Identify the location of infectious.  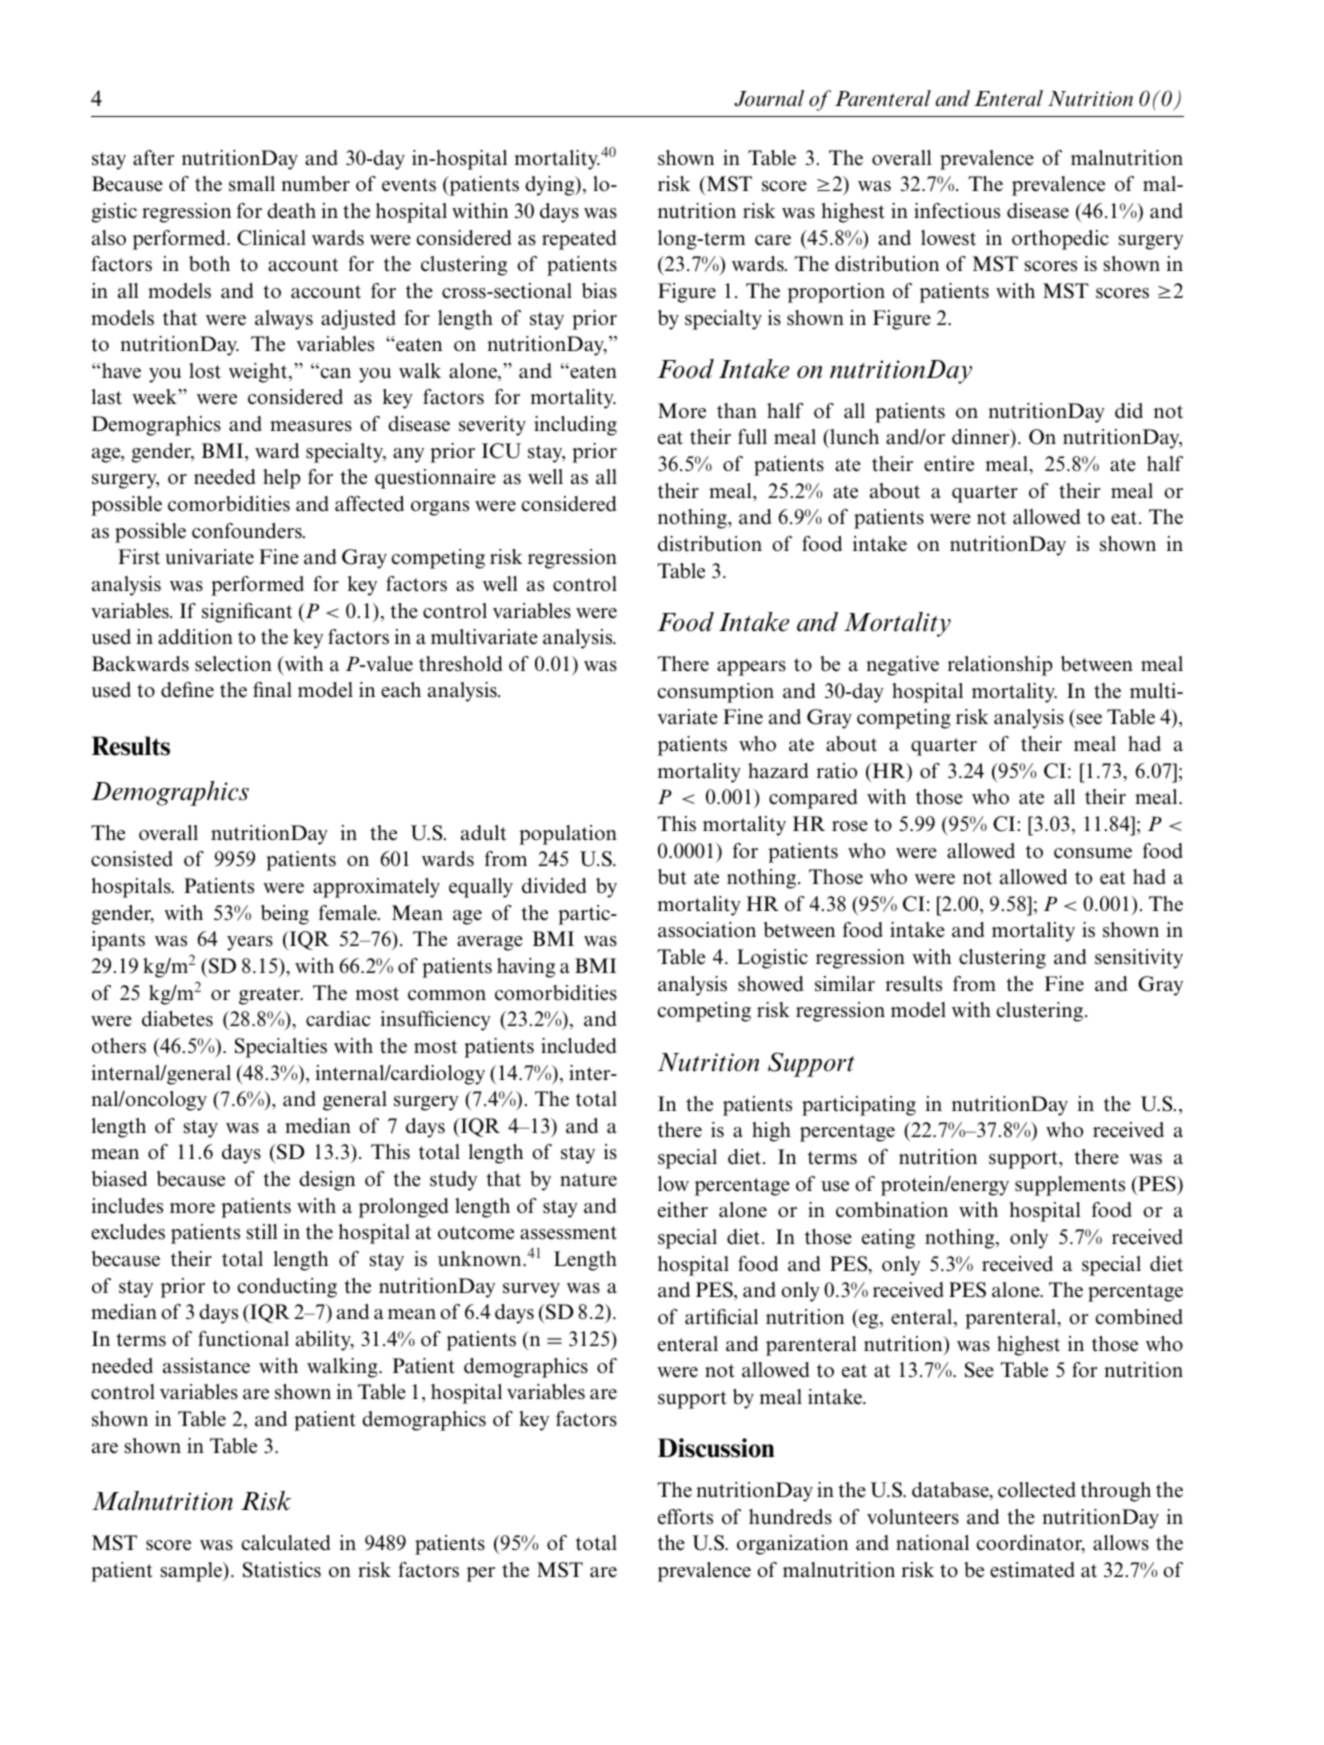
(957, 211).
